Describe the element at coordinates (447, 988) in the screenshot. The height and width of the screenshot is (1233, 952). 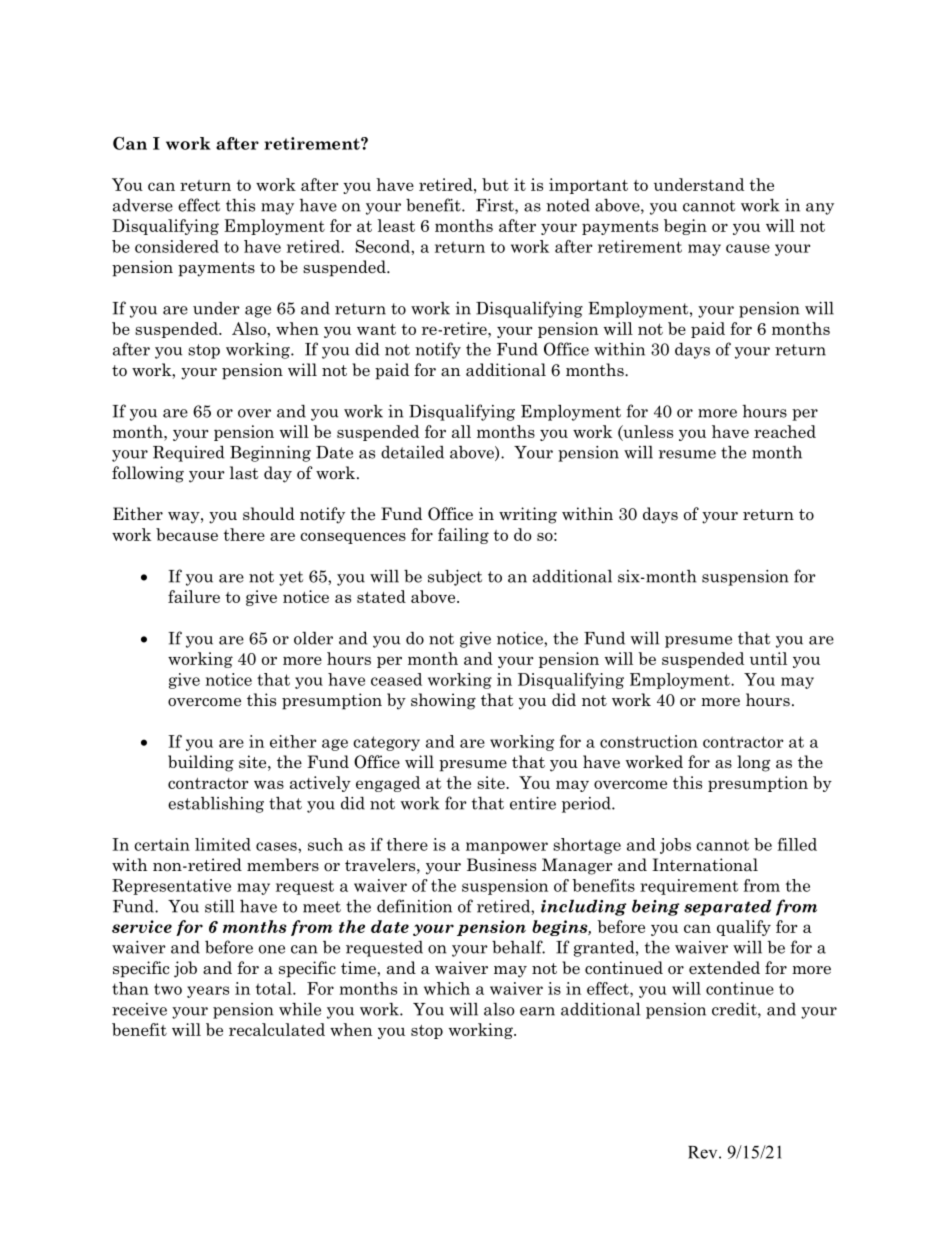
I see `which` at that location.
